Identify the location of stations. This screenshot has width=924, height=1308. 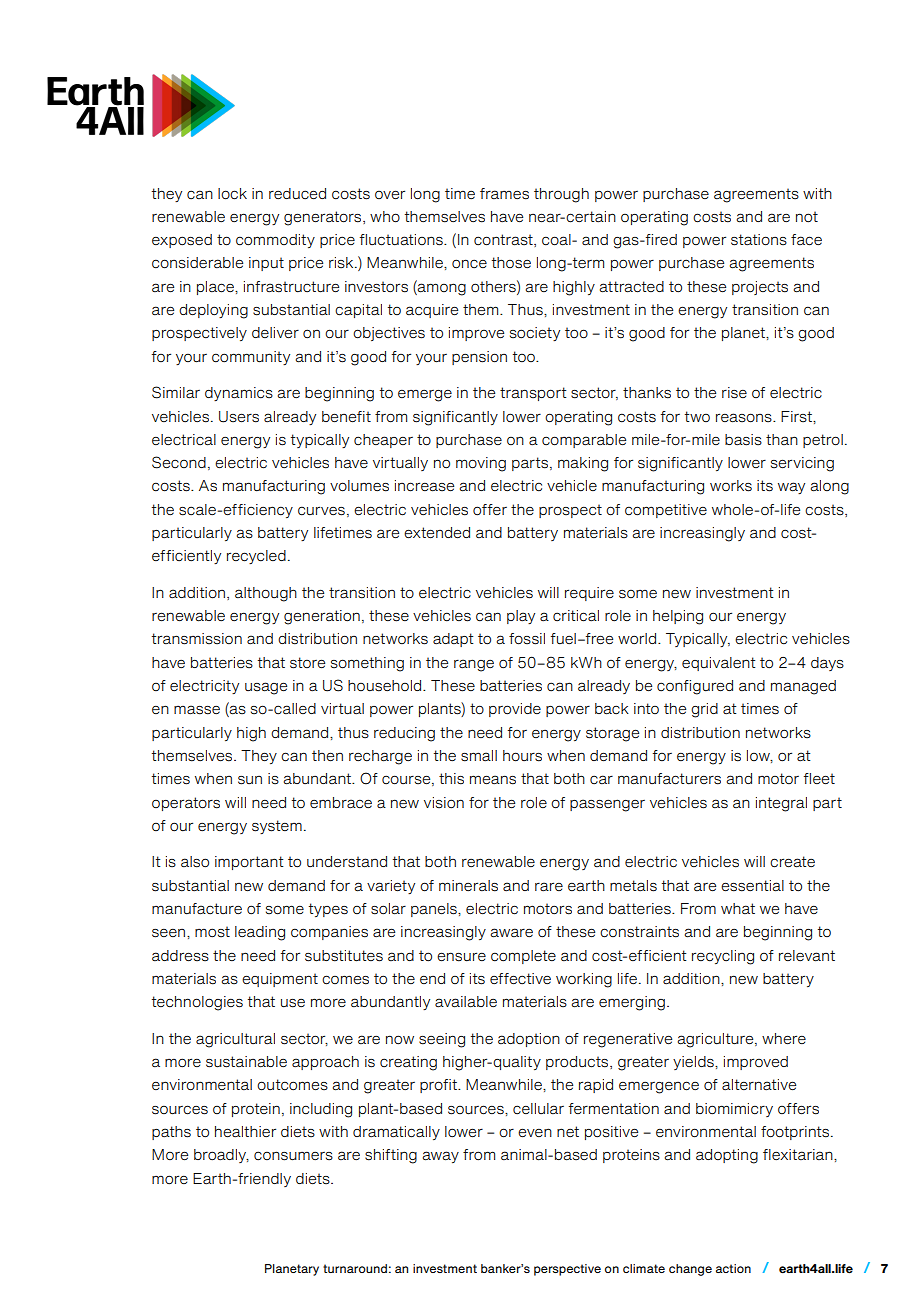
(759, 240).
